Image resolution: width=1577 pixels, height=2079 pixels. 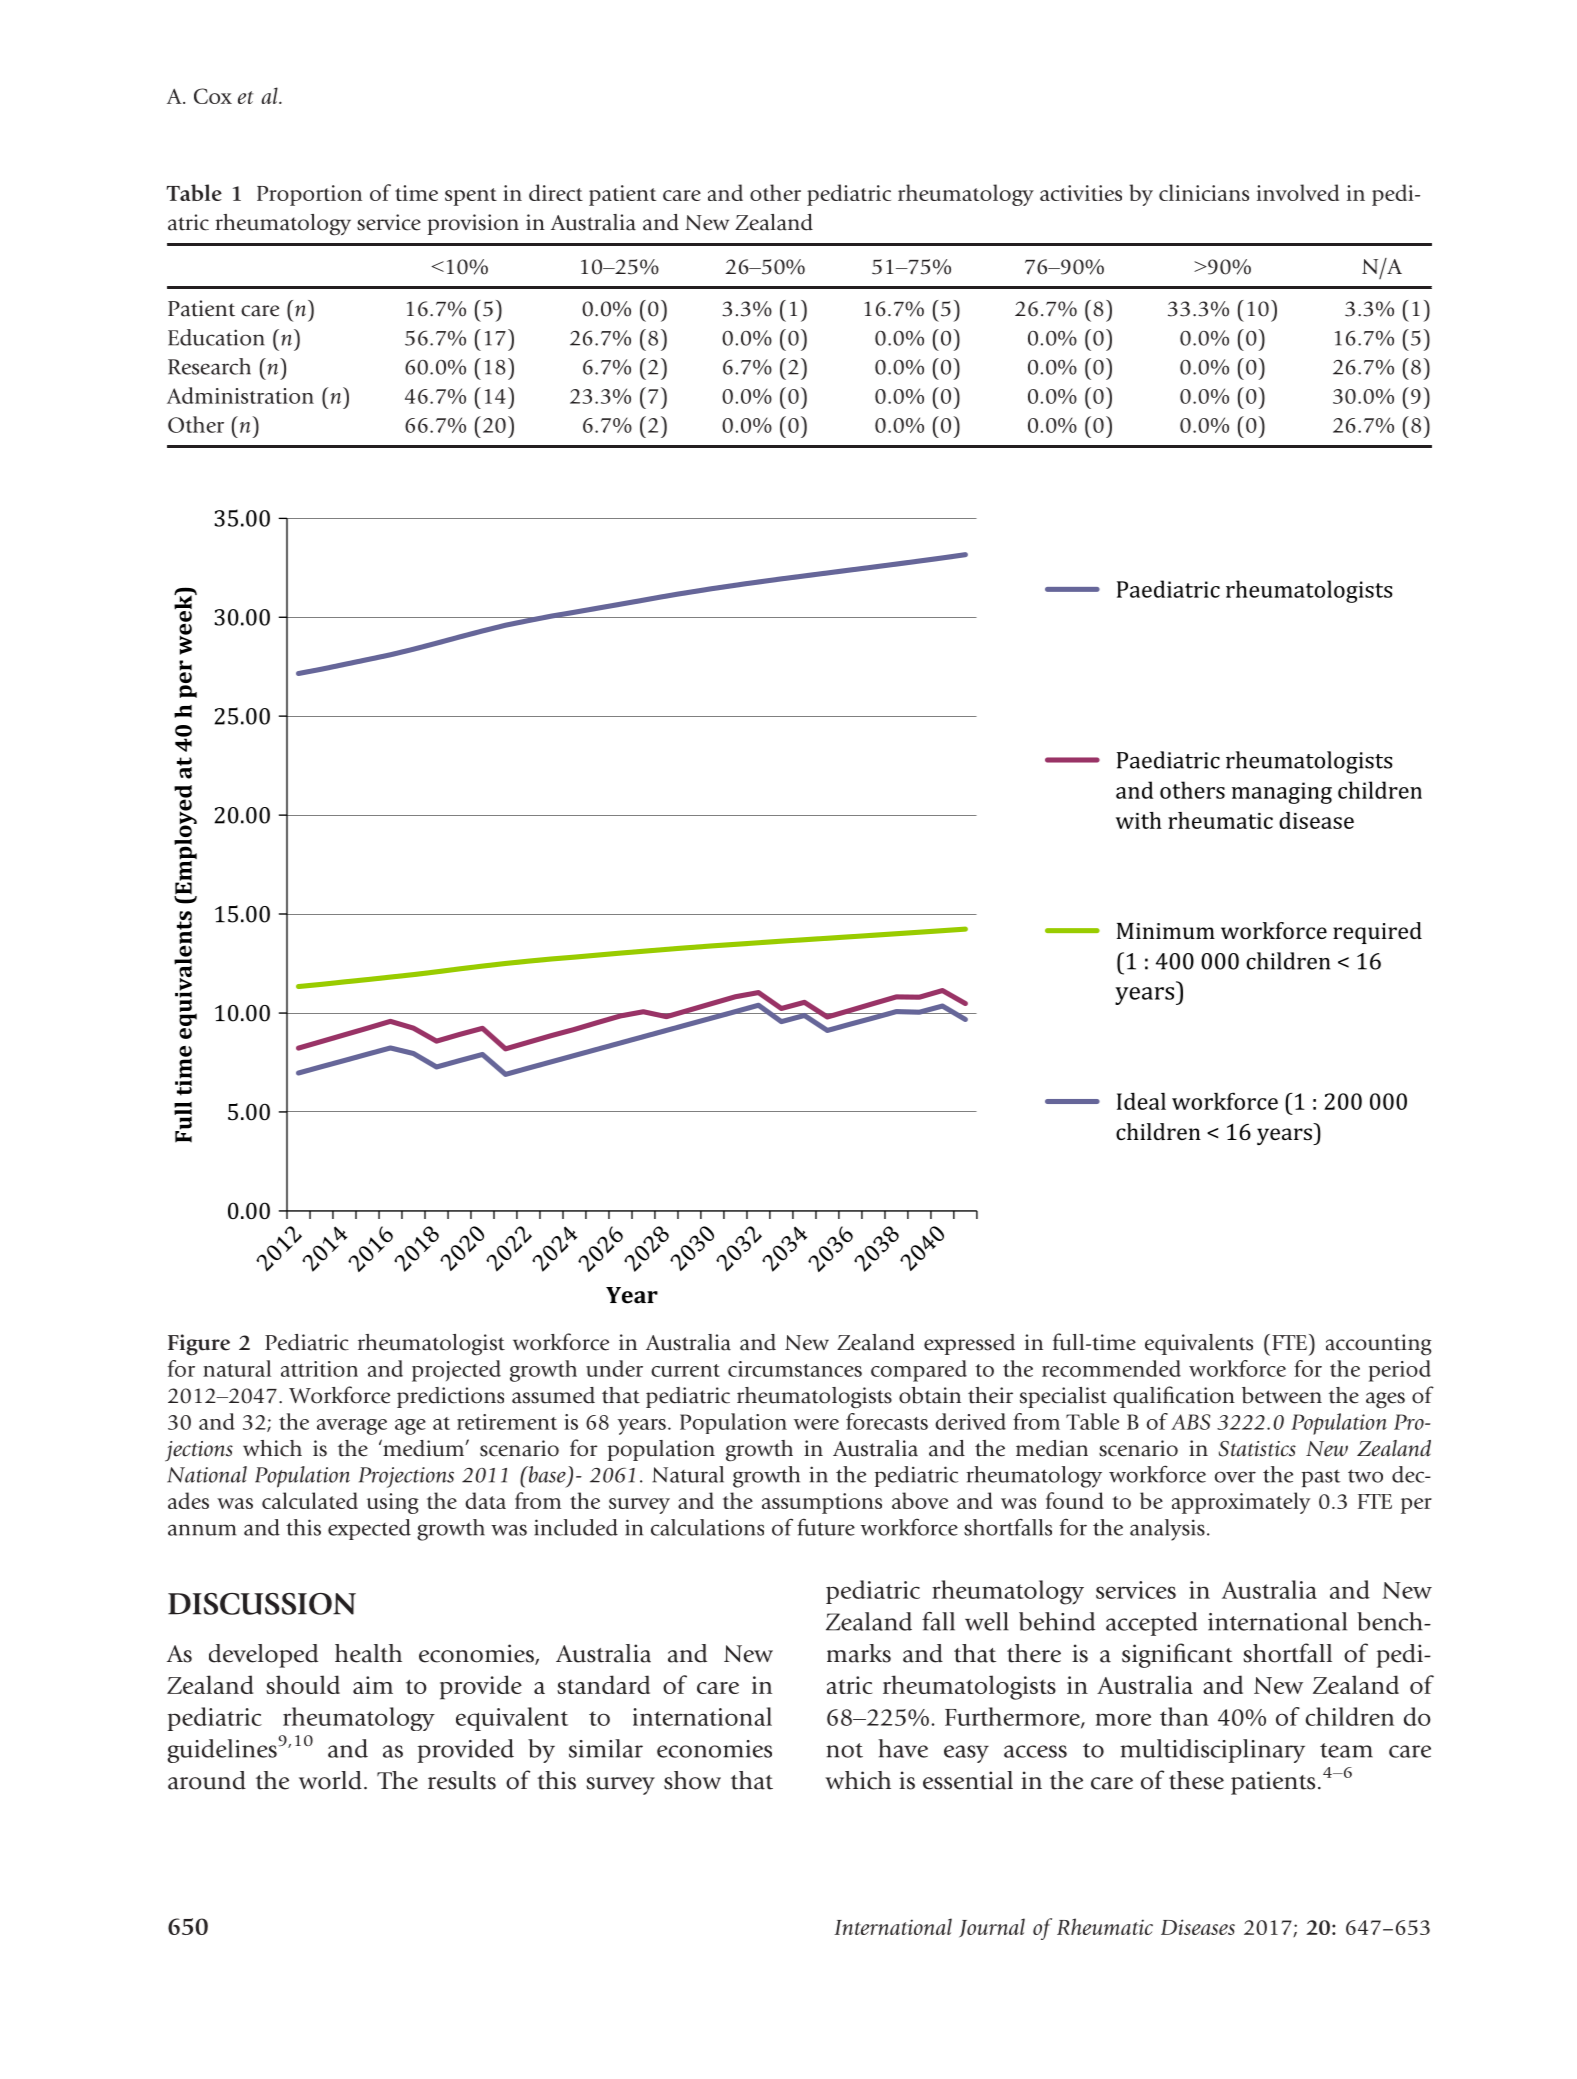 I want to click on show, so click(x=692, y=1780).
